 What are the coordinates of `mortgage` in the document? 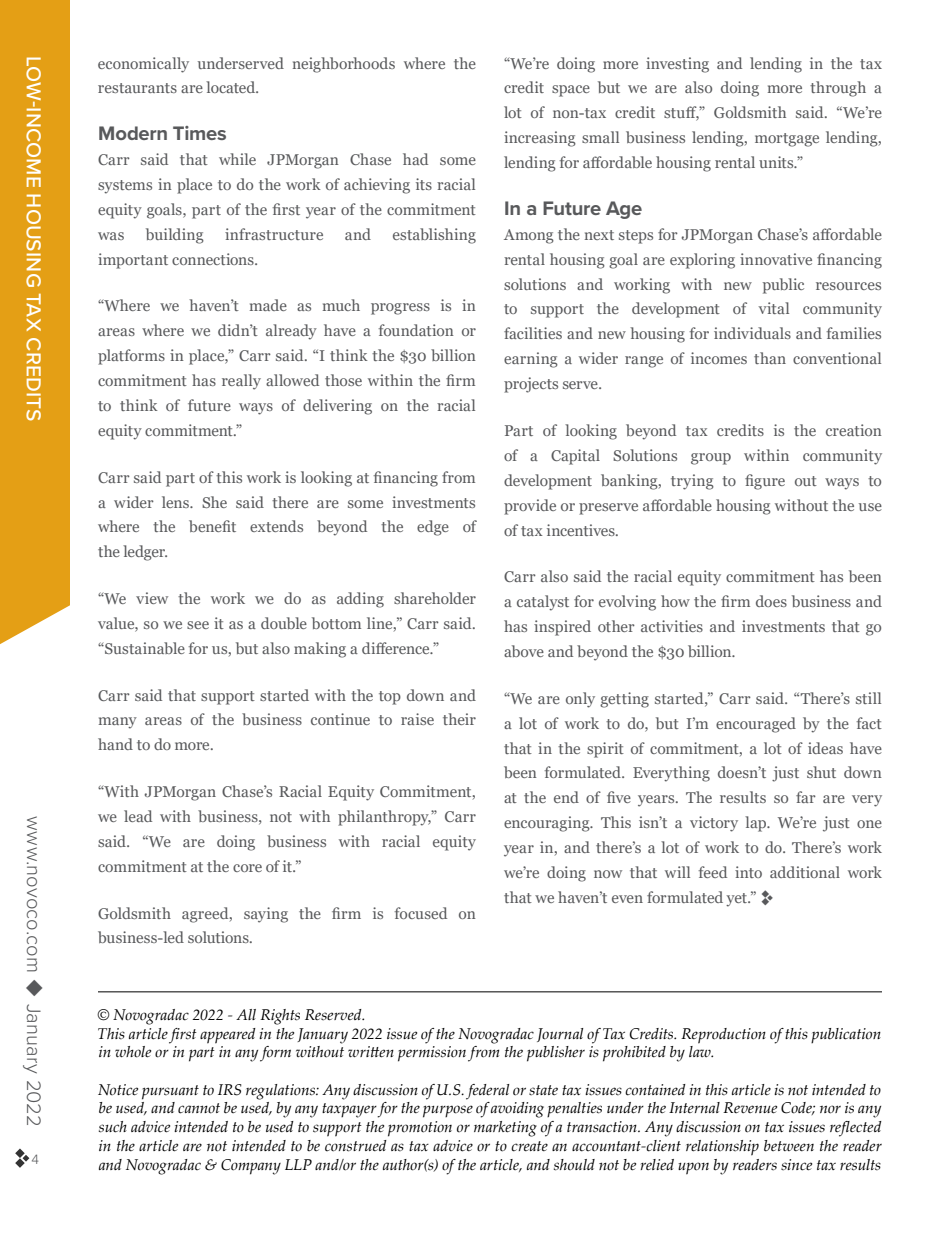 It's located at (787, 140).
